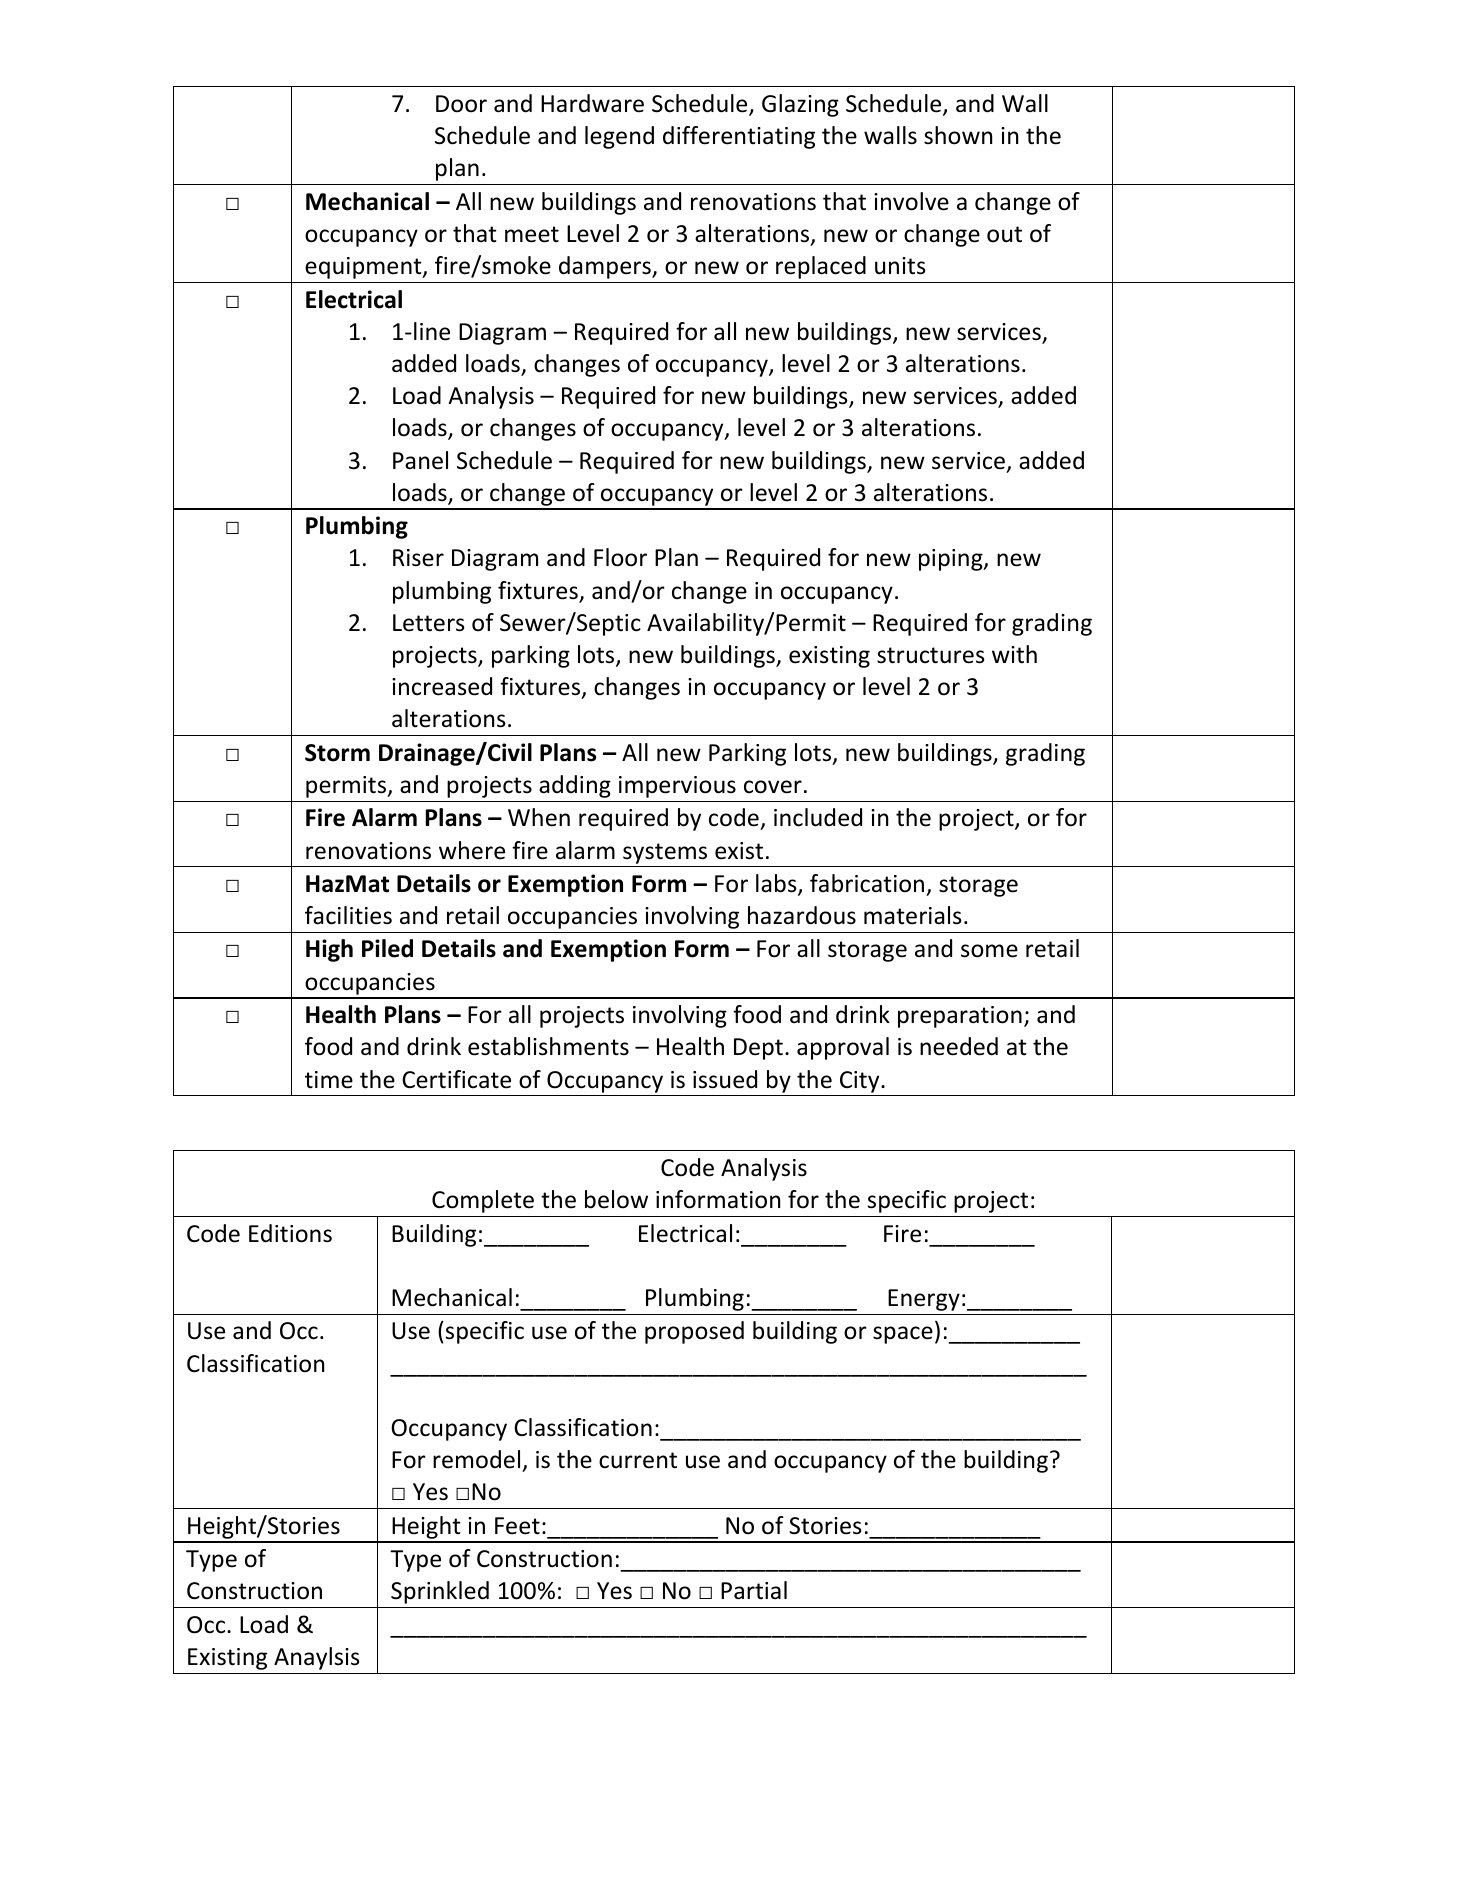 This screenshot has height=1899, width=1468. I want to click on current, so click(638, 1460).
